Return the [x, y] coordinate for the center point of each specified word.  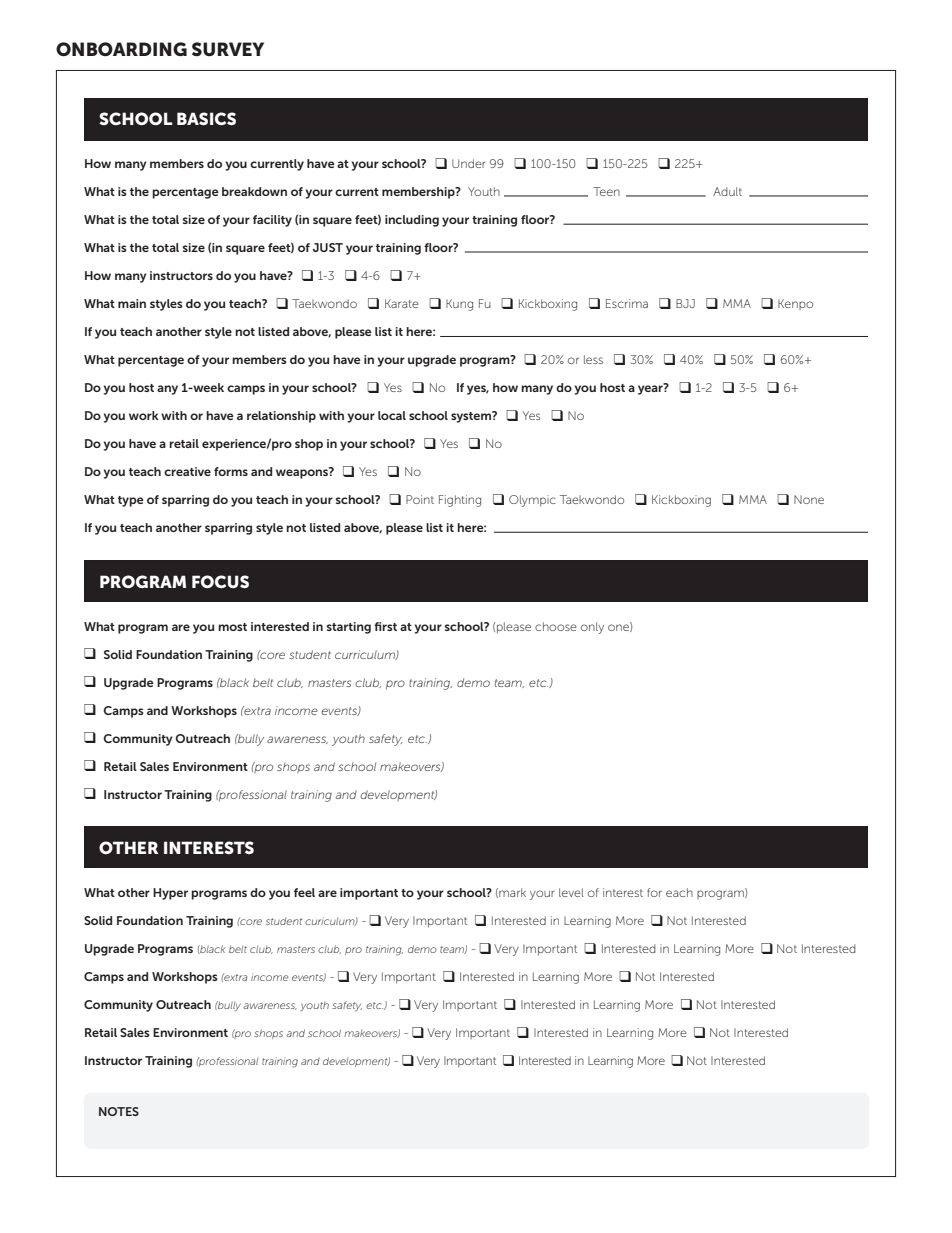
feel [304, 892]
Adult [727, 191]
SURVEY [228, 49]
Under [468, 163]
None [809, 499]
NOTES [119, 1111]
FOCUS [220, 581]
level [571, 892]
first [385, 626]
